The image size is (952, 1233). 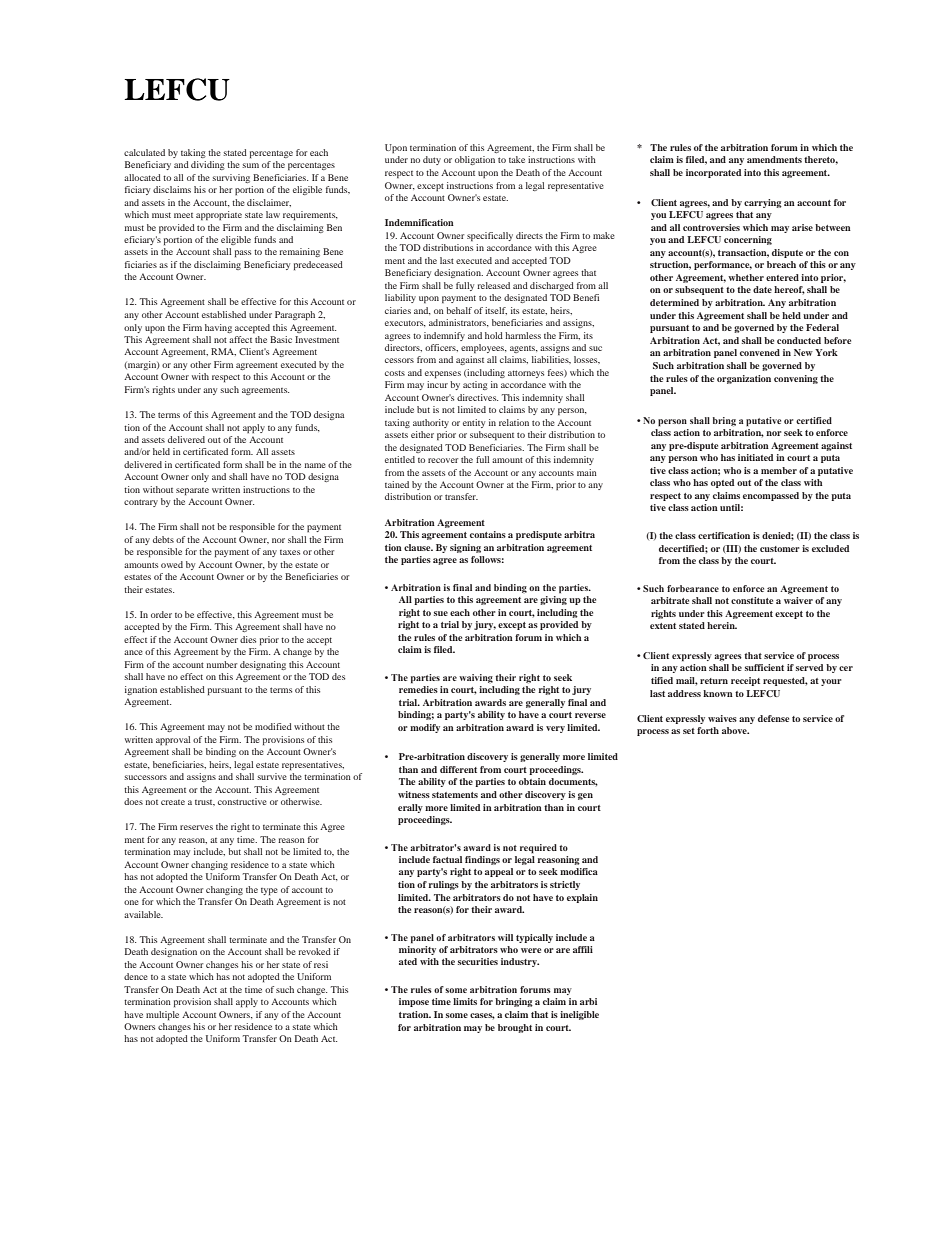 What do you see at coordinates (517, 159) in the document?
I see `take` at bounding box center [517, 159].
